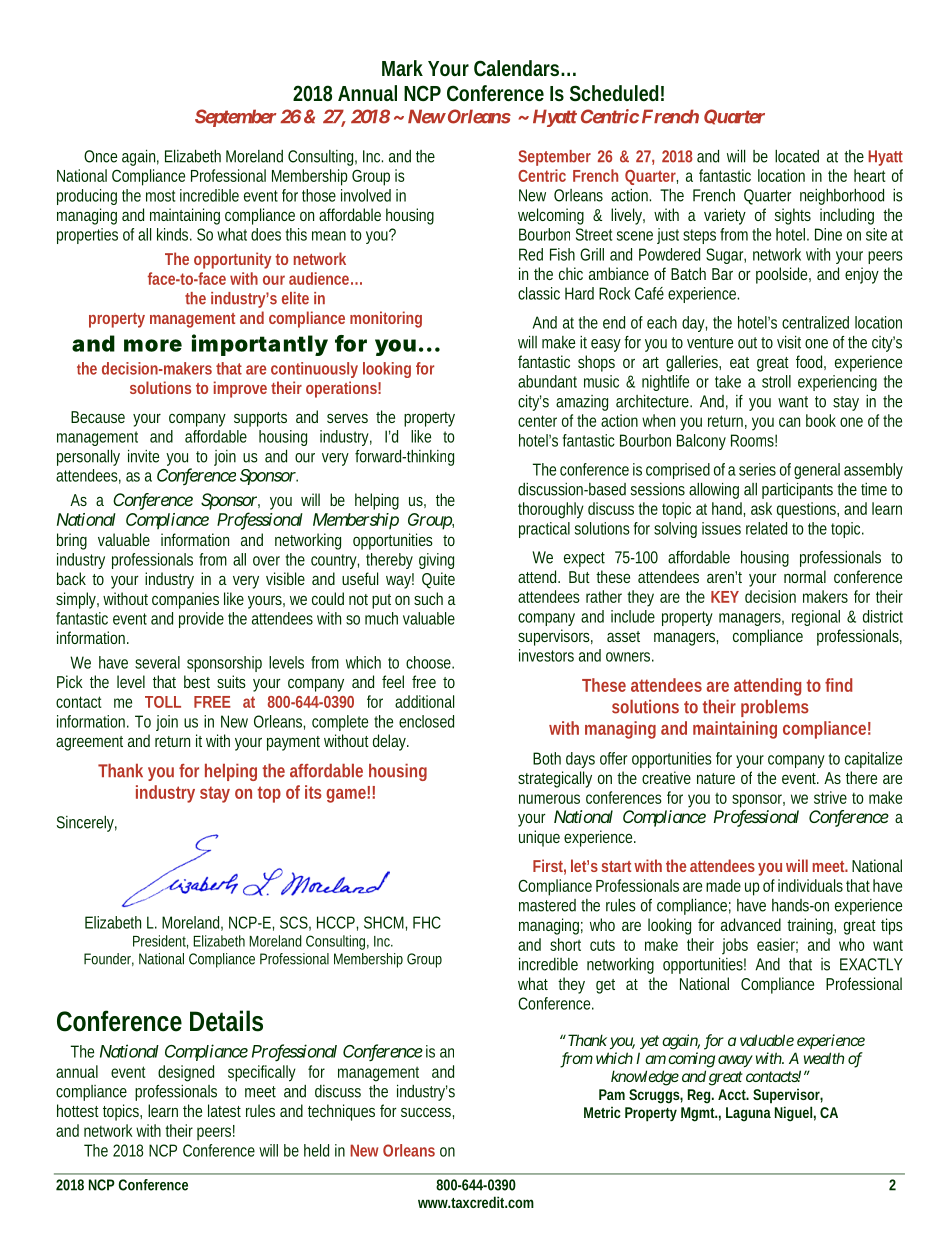 The height and width of the page is (1233, 952). I want to click on Once, so click(100, 156).
